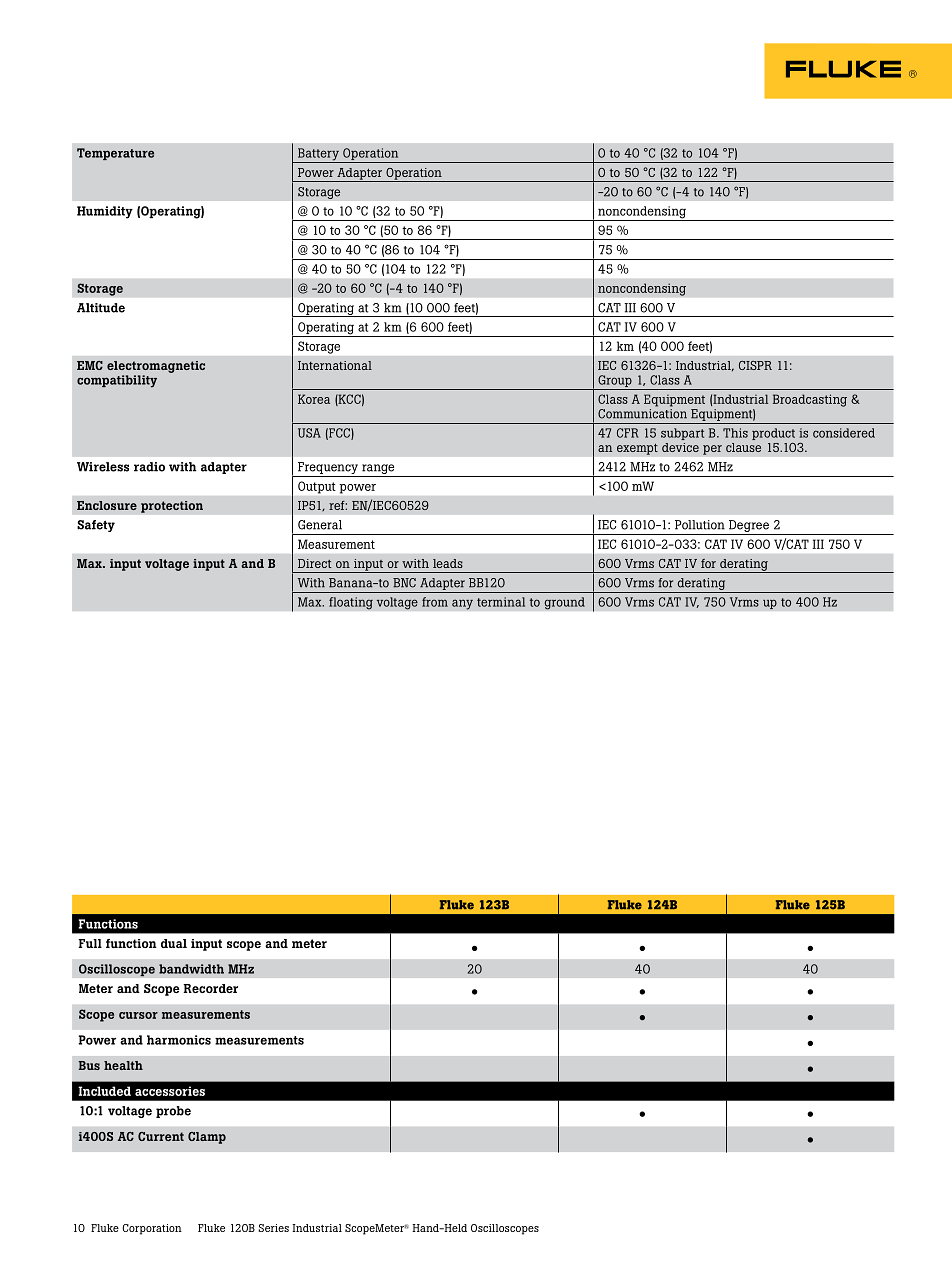 Image resolution: width=952 pixels, height=1270 pixels. What do you see at coordinates (748, 527) in the screenshot?
I see `Degree` at bounding box center [748, 527].
